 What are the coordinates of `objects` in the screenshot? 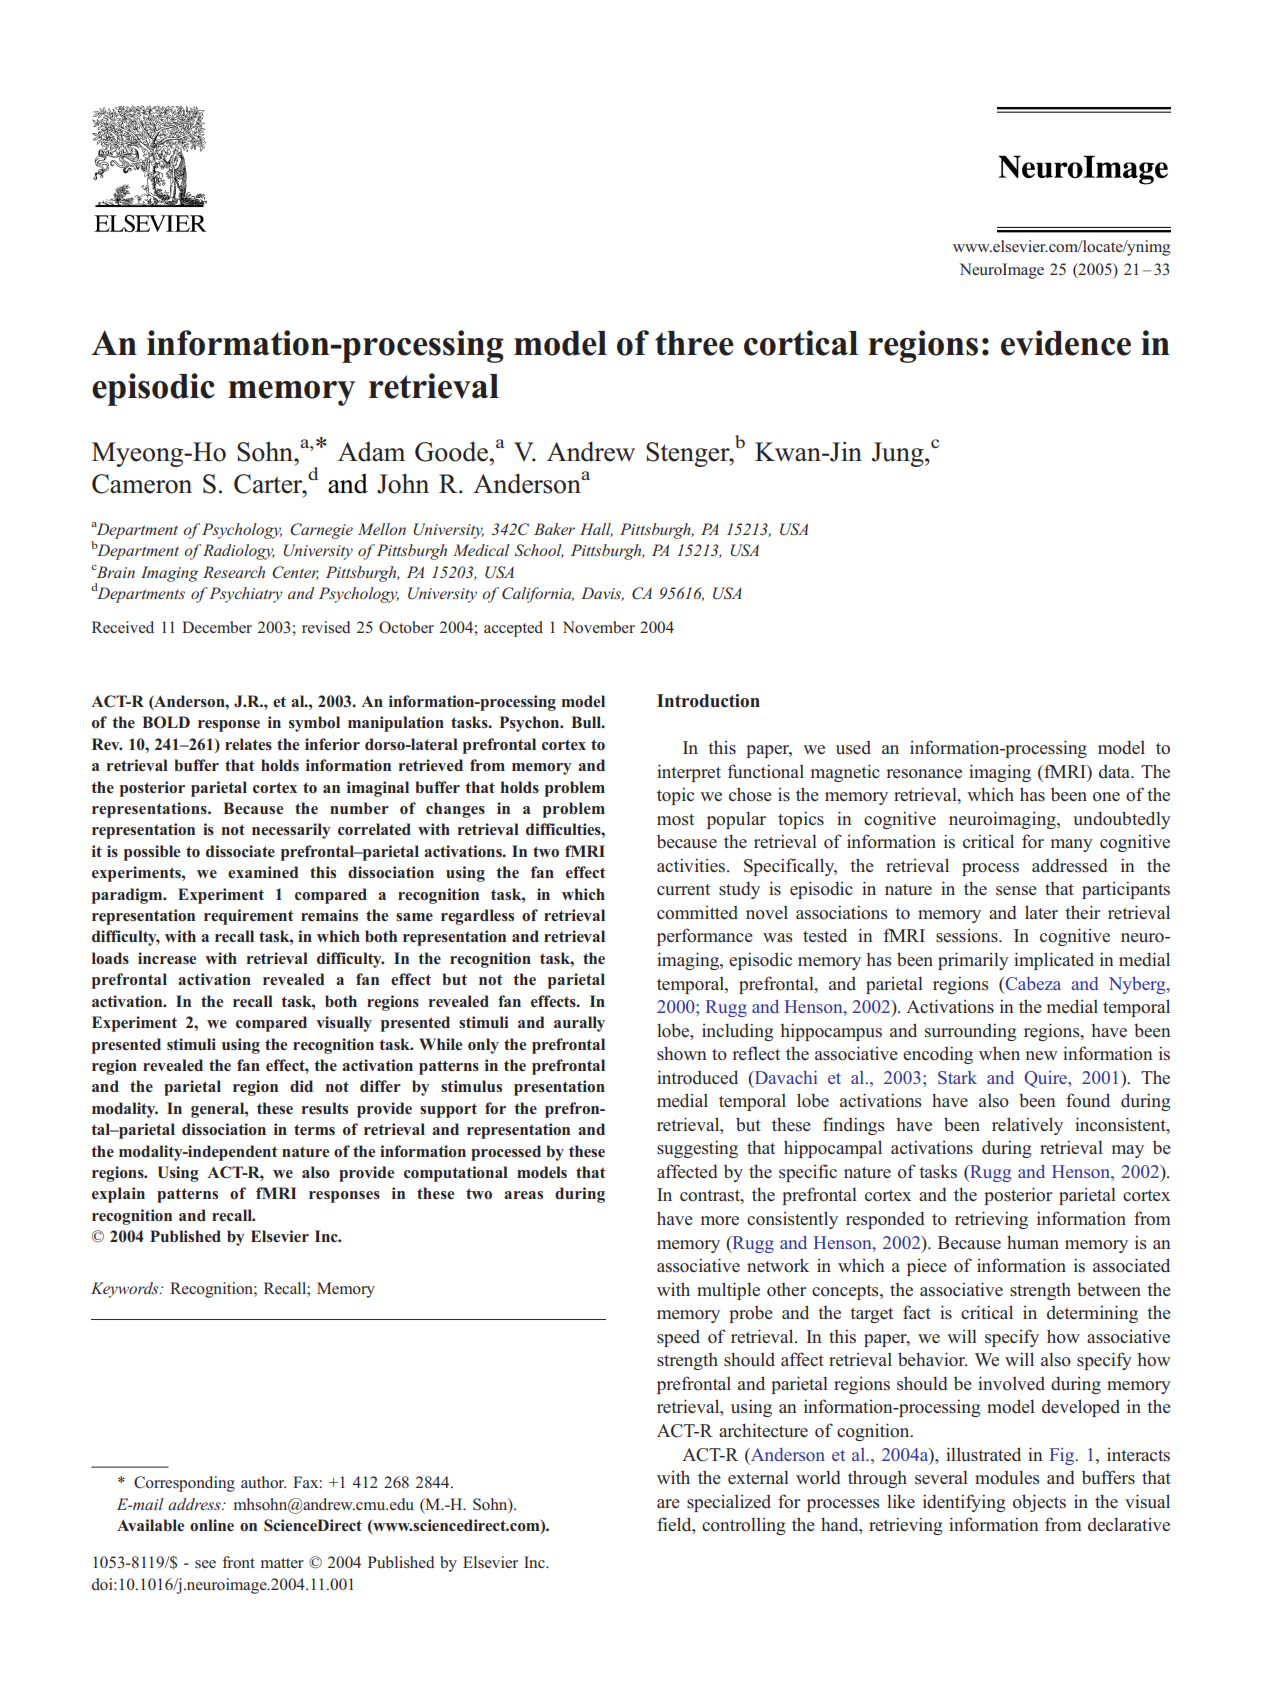 It's located at (1039, 1503).
